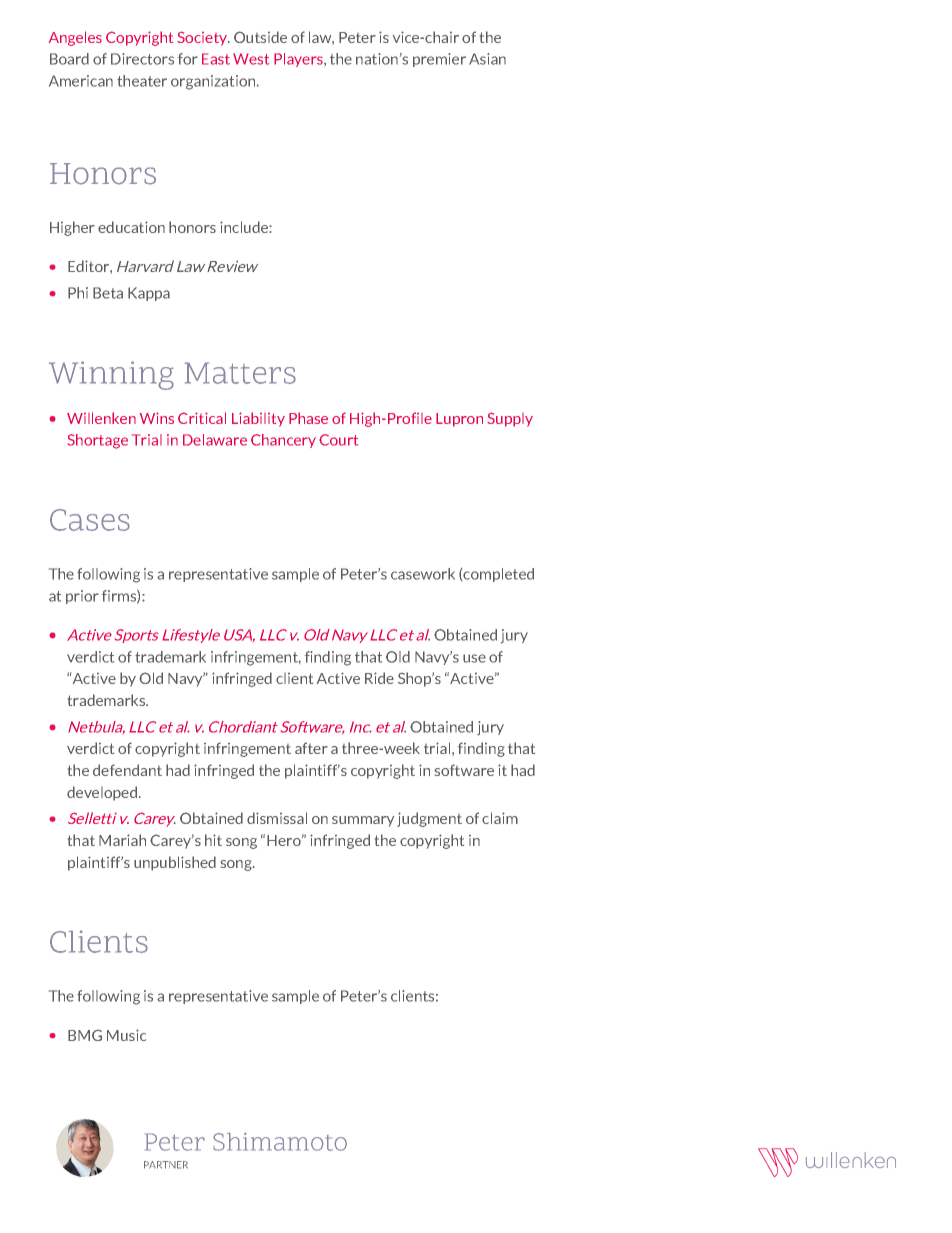  Describe the element at coordinates (142, 81) in the document. I see `theater` at that location.
